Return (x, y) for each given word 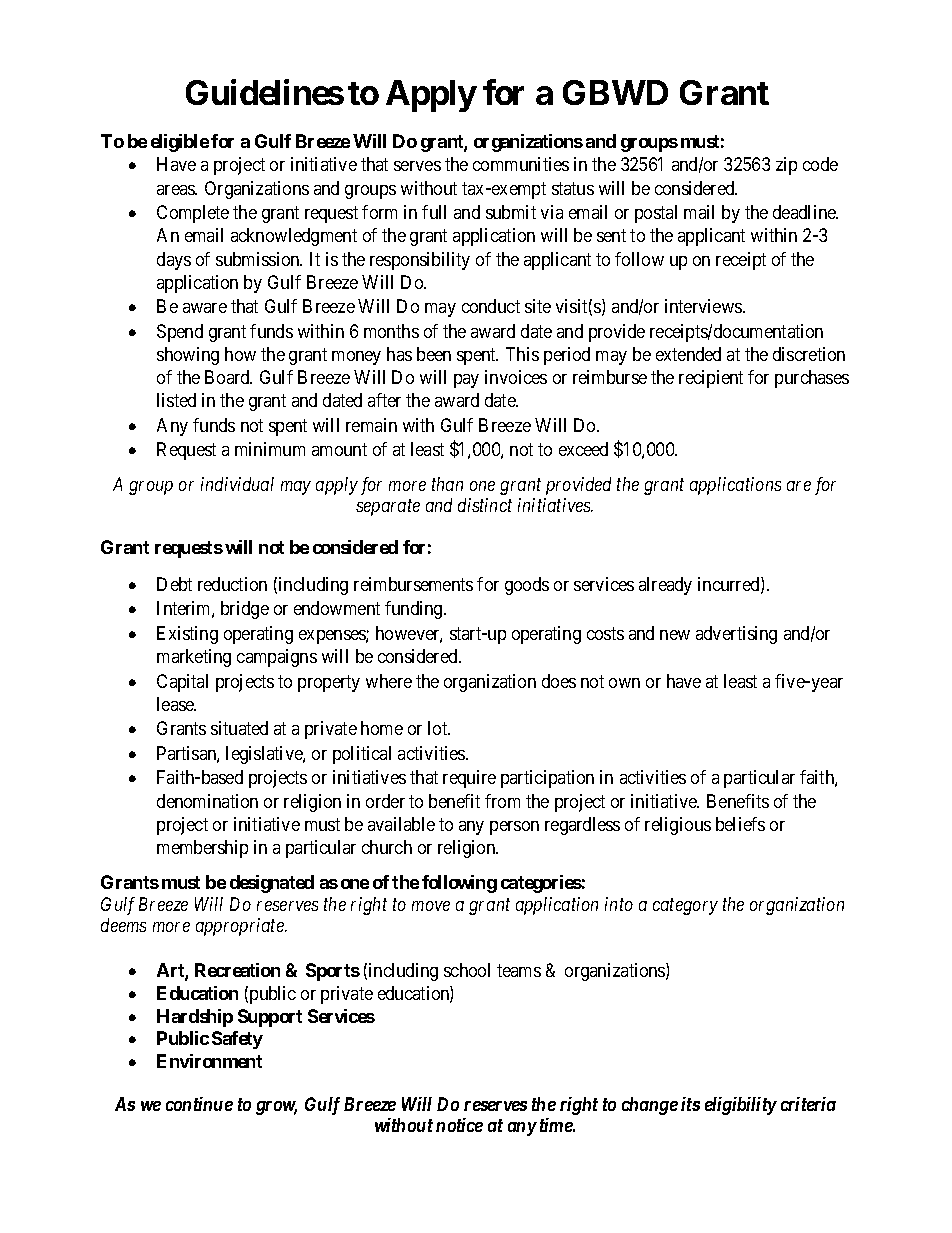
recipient (711, 379)
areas (176, 190)
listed (176, 400)
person (514, 828)
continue (199, 1104)
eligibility (741, 1106)
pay (466, 381)
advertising (736, 635)
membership (202, 849)
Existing (187, 635)
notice (459, 1125)
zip (786, 166)
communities (521, 164)
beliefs (740, 824)
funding (415, 610)
